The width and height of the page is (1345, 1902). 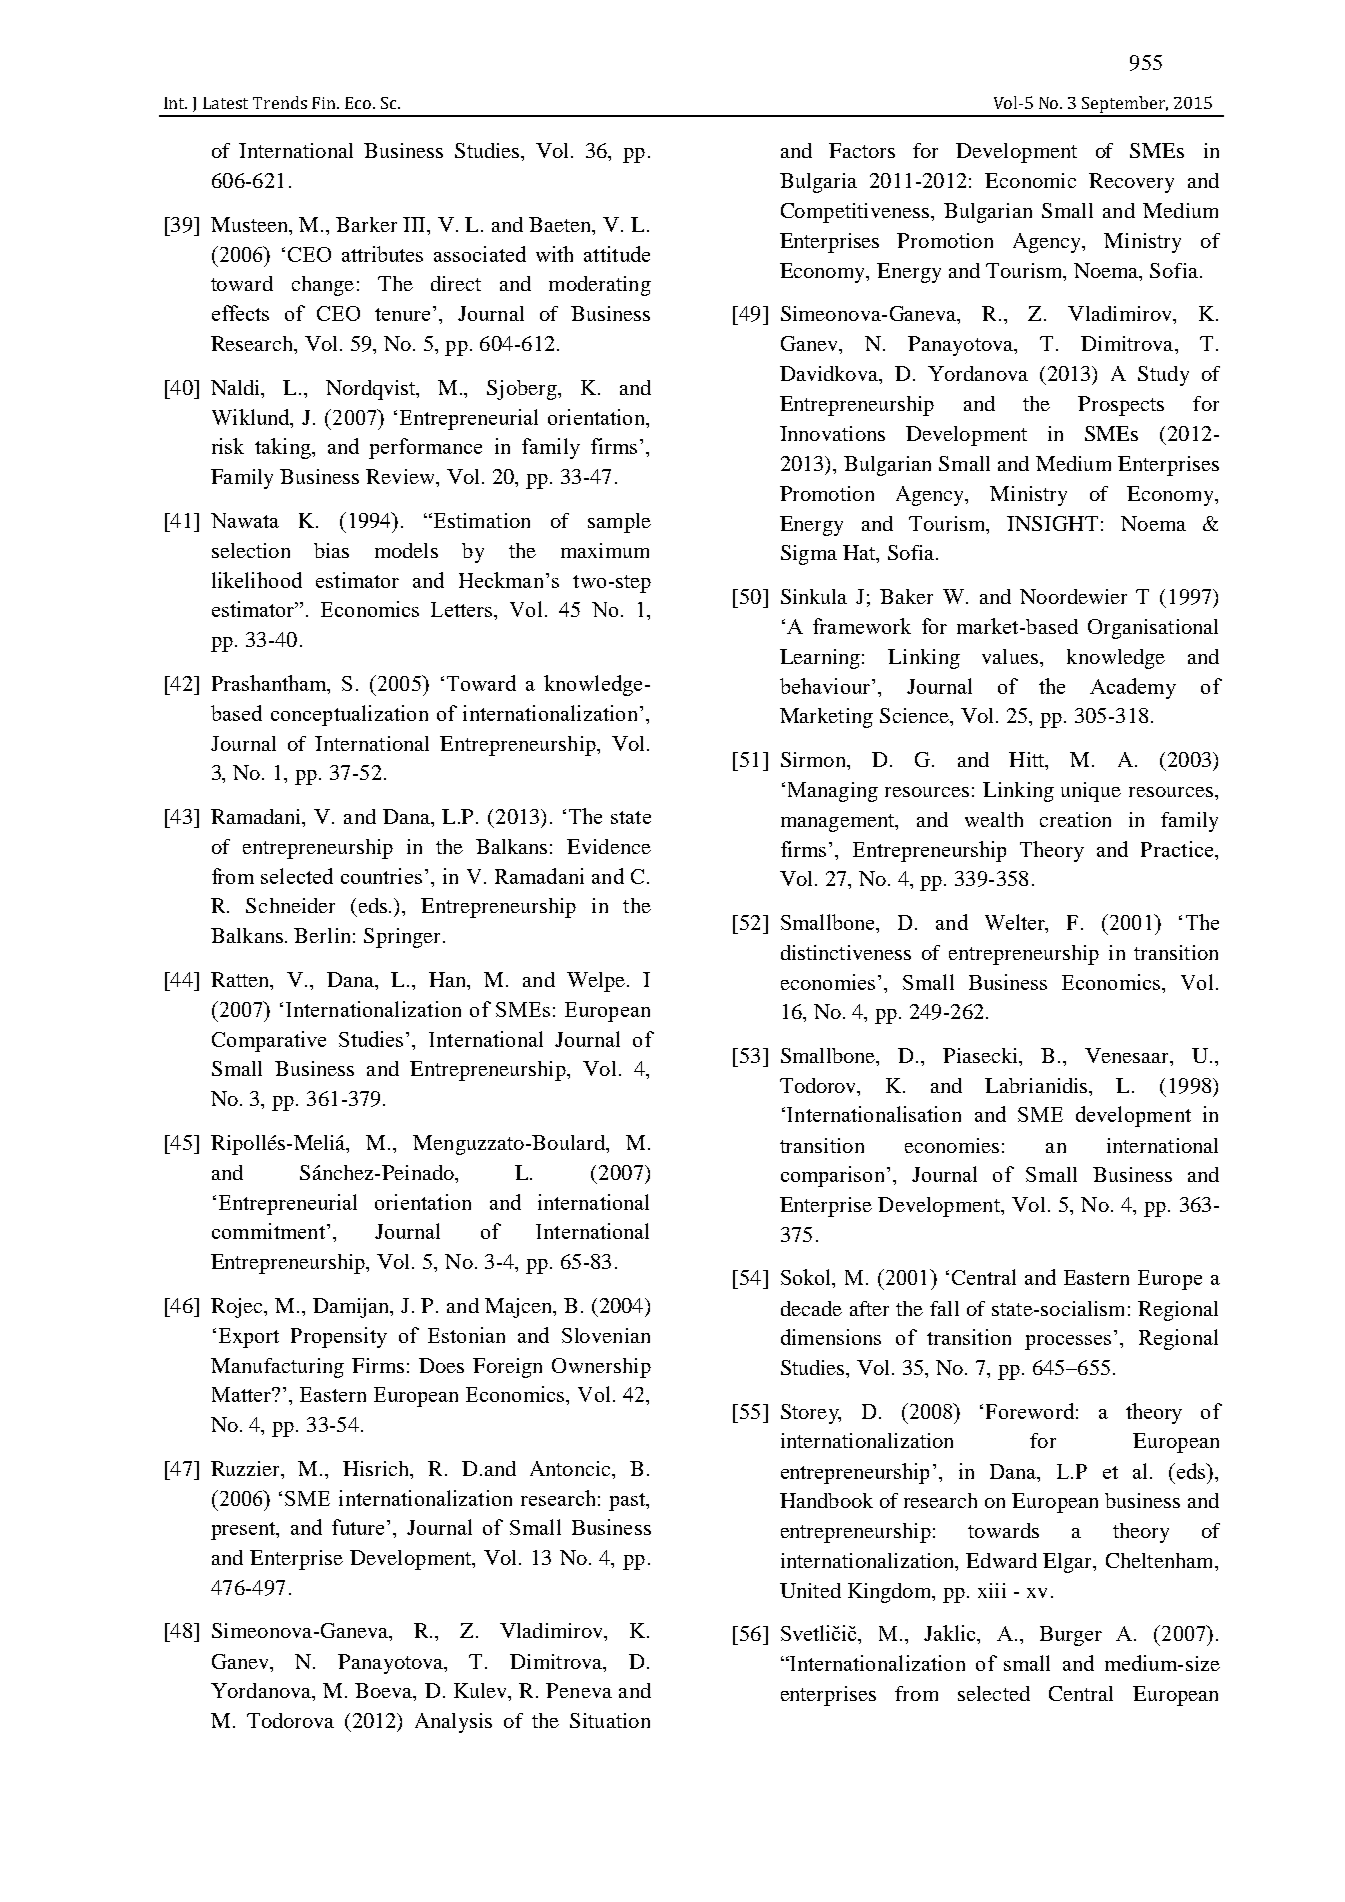 I want to click on Situation, so click(x=610, y=1720).
